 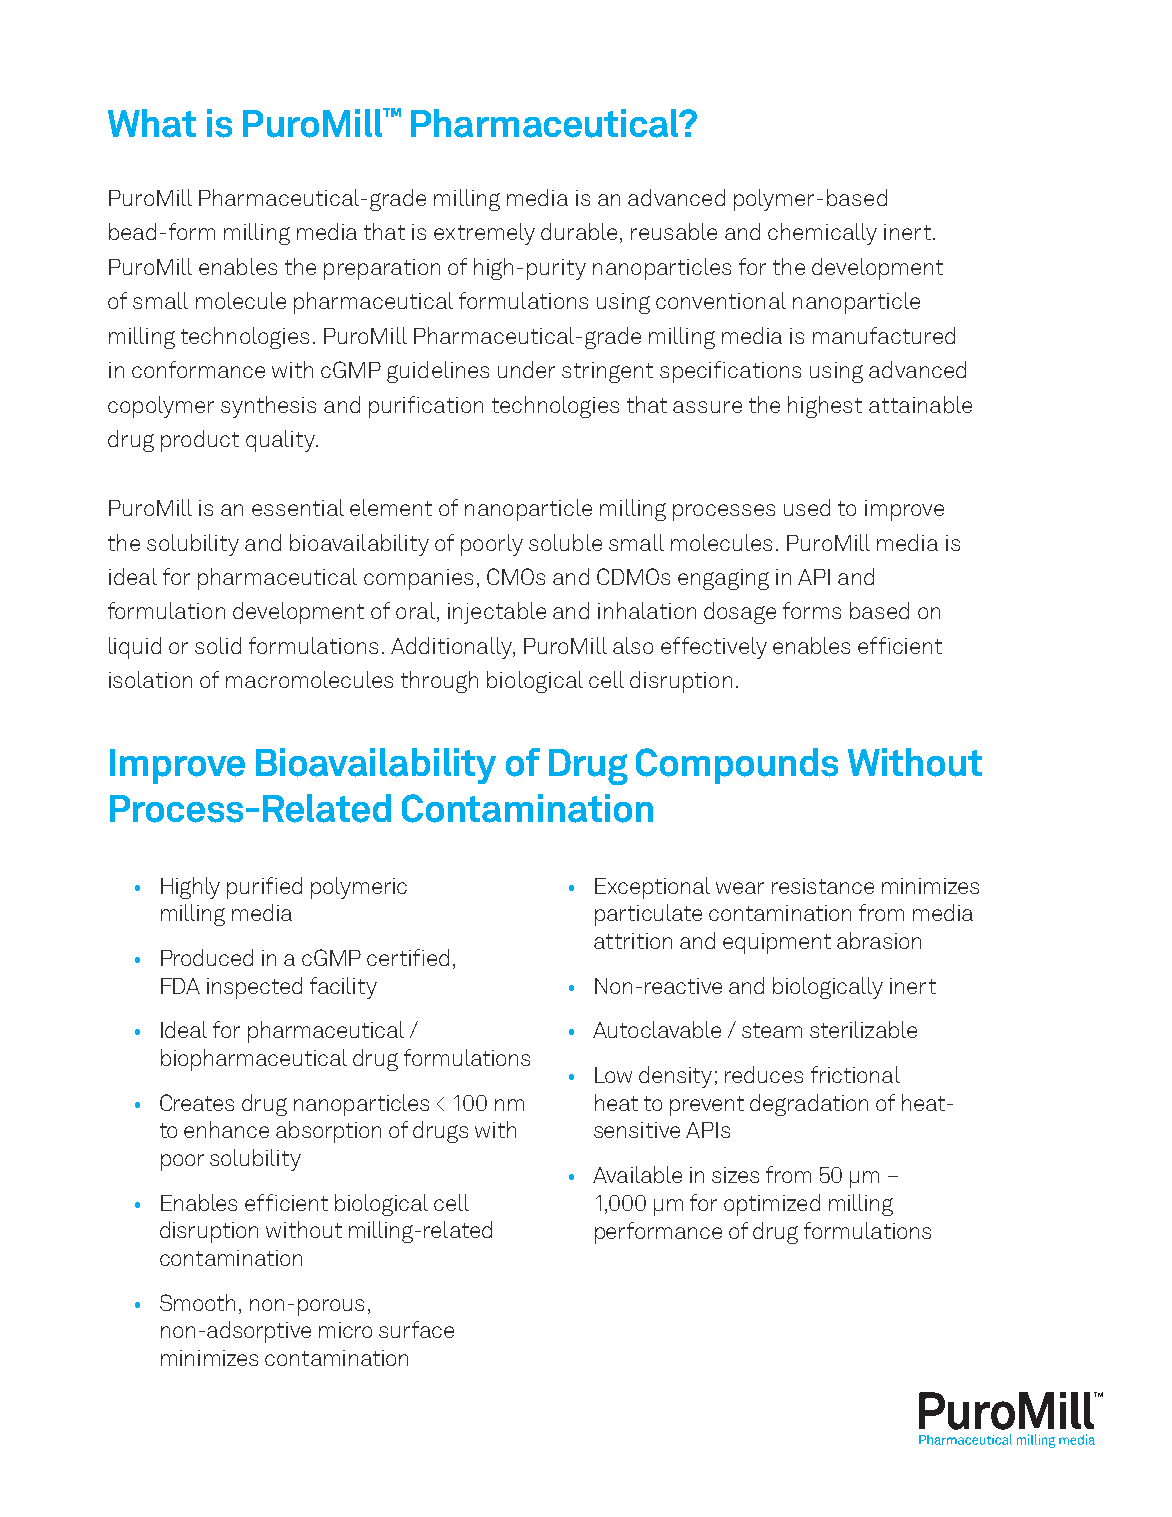 I want to click on steam, so click(x=772, y=1030).
